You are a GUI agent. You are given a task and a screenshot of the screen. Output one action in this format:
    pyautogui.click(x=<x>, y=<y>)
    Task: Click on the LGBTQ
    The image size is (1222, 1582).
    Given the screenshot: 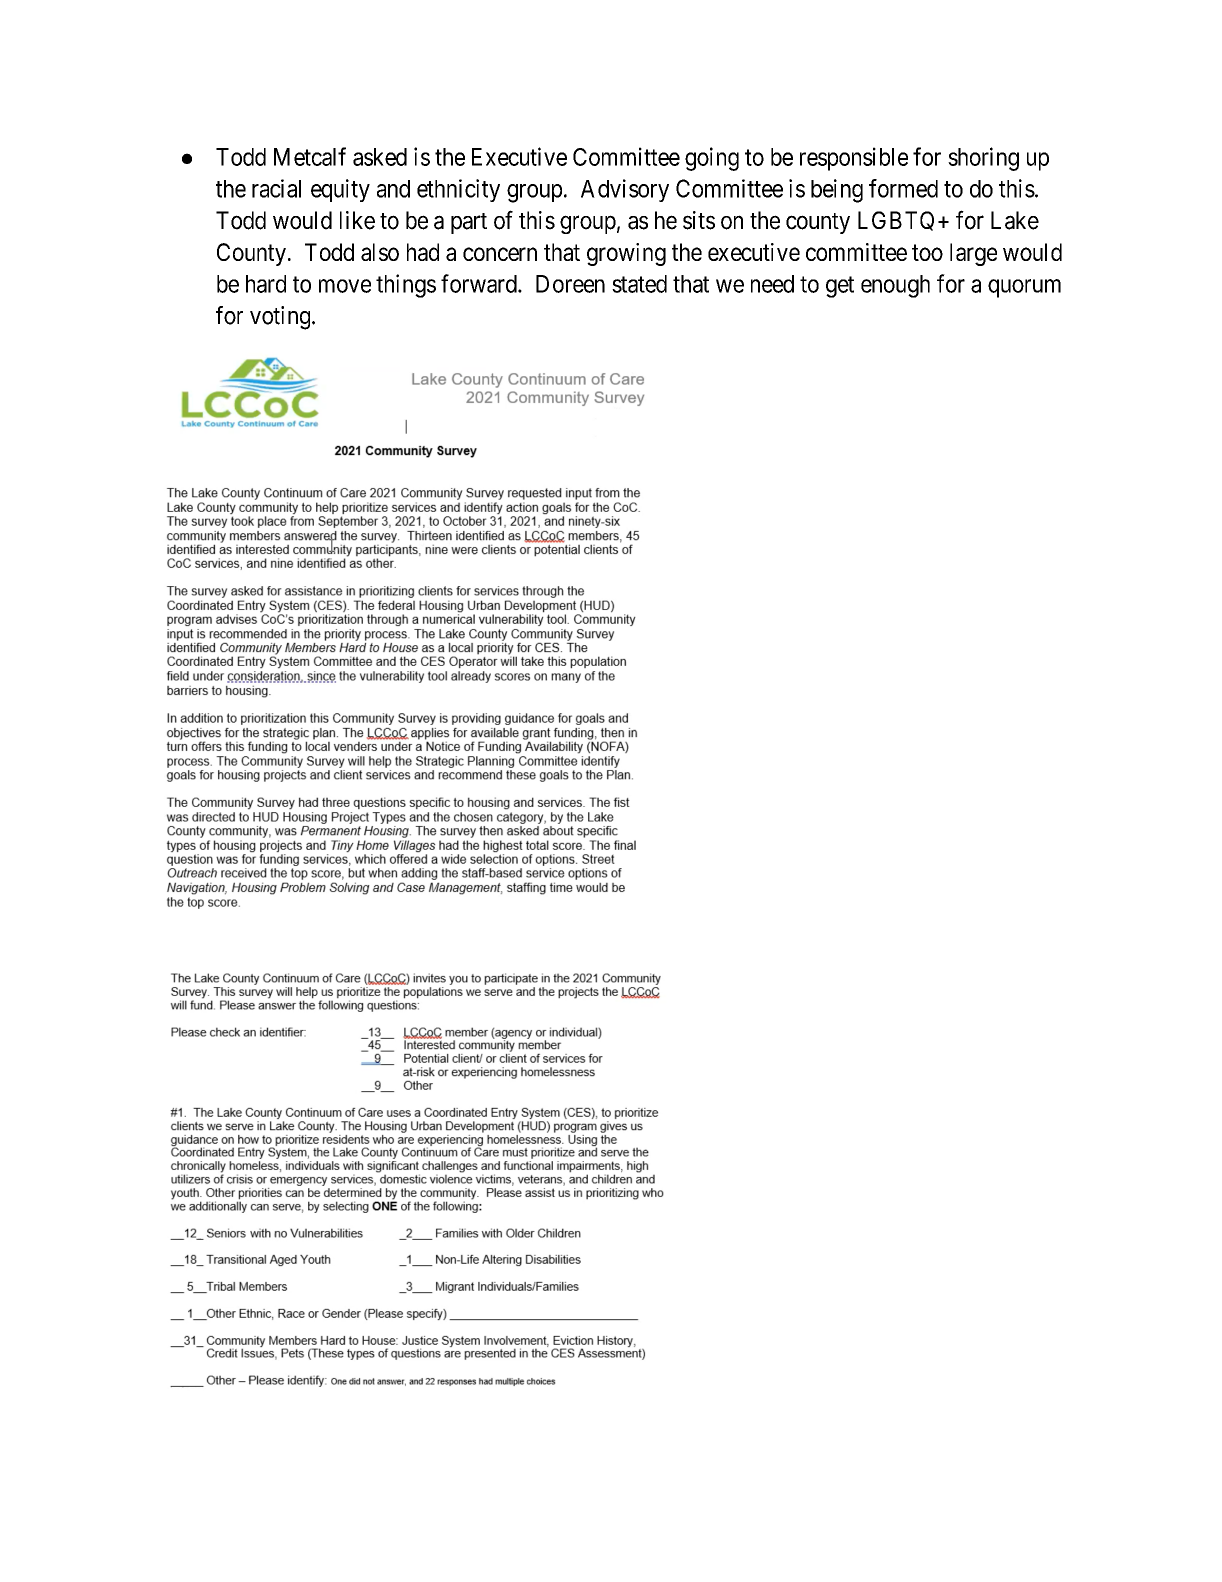 What is the action you would take?
    pyautogui.click(x=896, y=221)
